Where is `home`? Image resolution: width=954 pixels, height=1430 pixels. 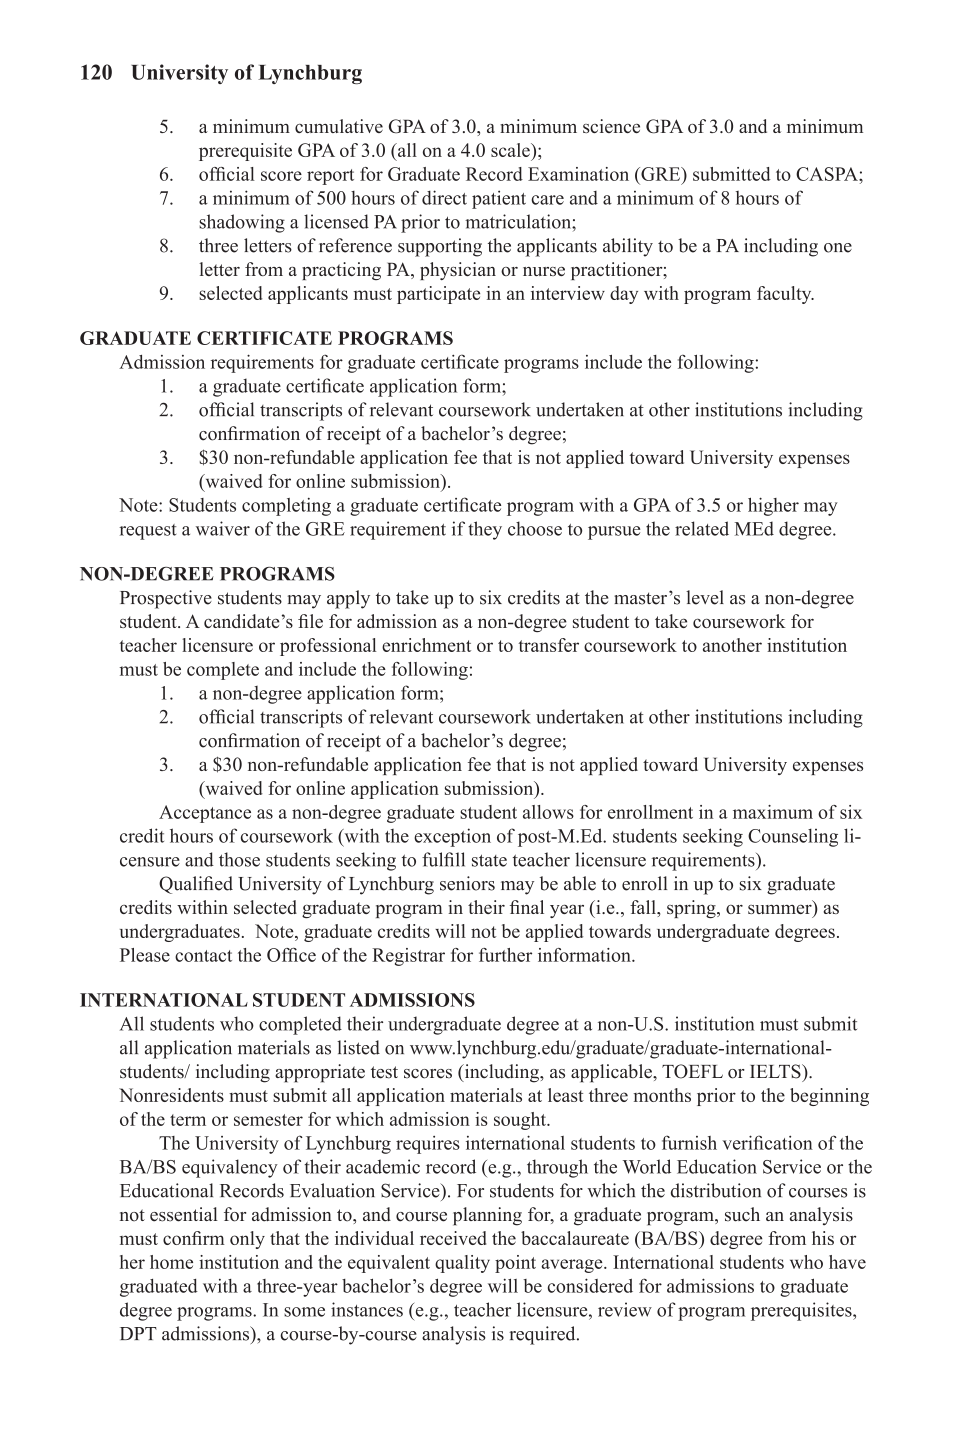
home is located at coordinates (171, 1262).
